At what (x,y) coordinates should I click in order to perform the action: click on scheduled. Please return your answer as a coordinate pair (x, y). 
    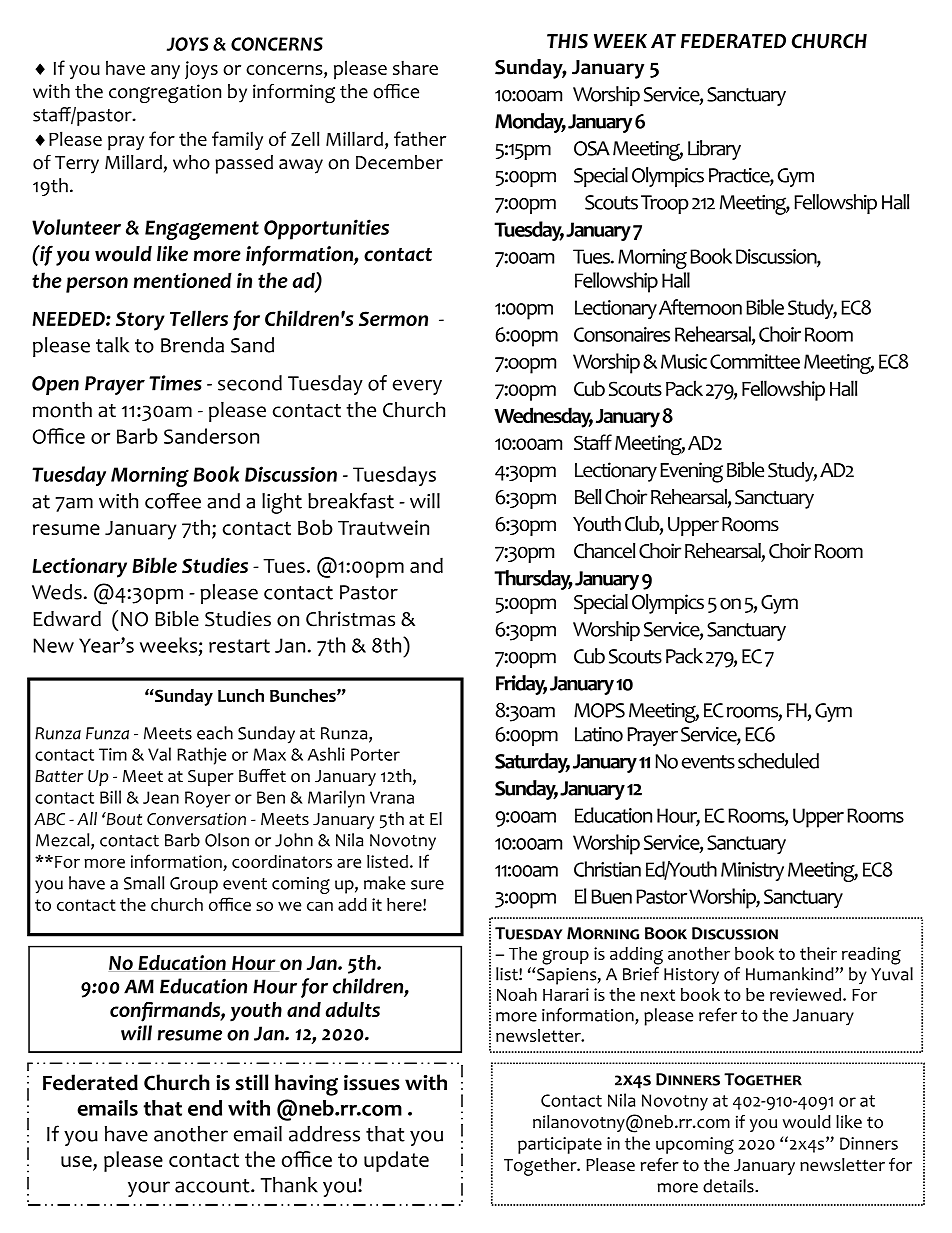
    Looking at the image, I should click on (778, 761).
